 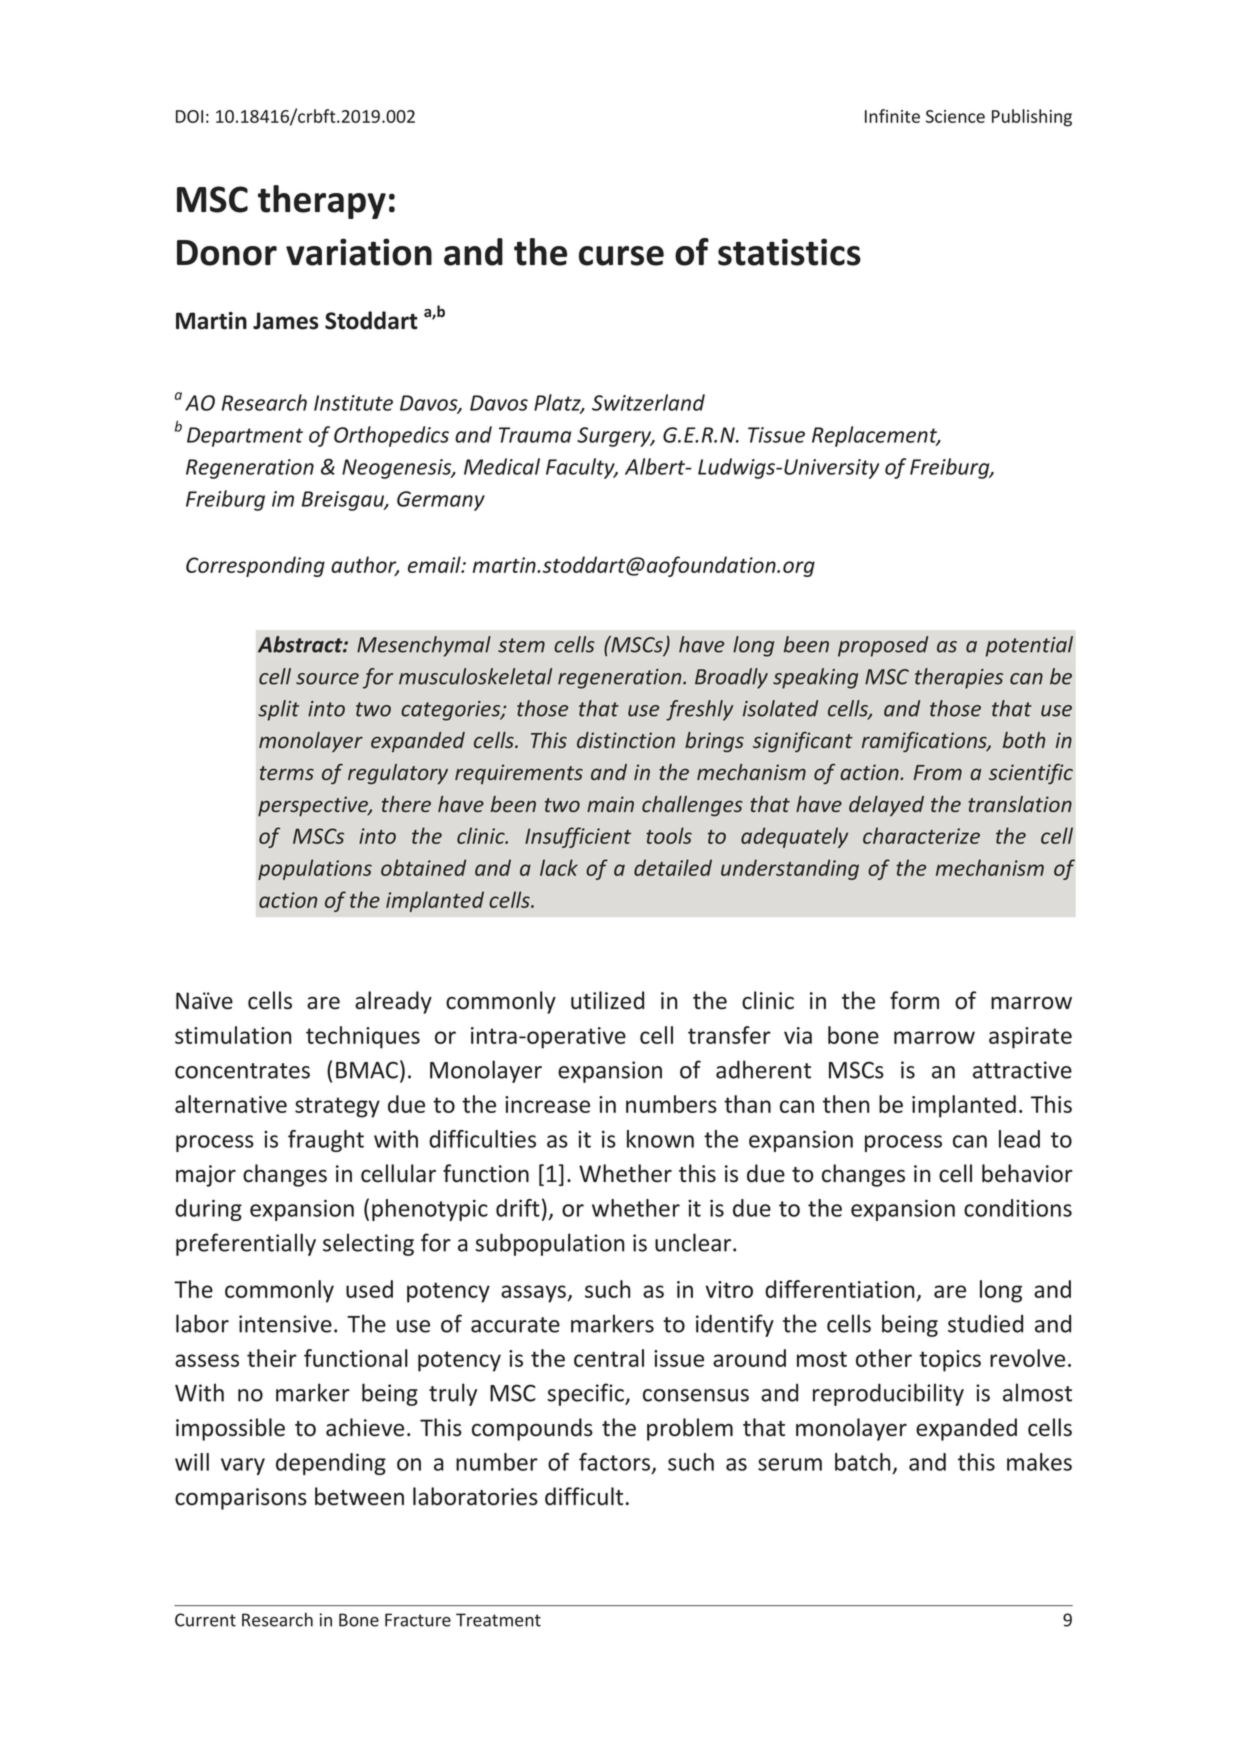 What do you see at coordinates (616, 1463) in the screenshot?
I see `factors` at bounding box center [616, 1463].
